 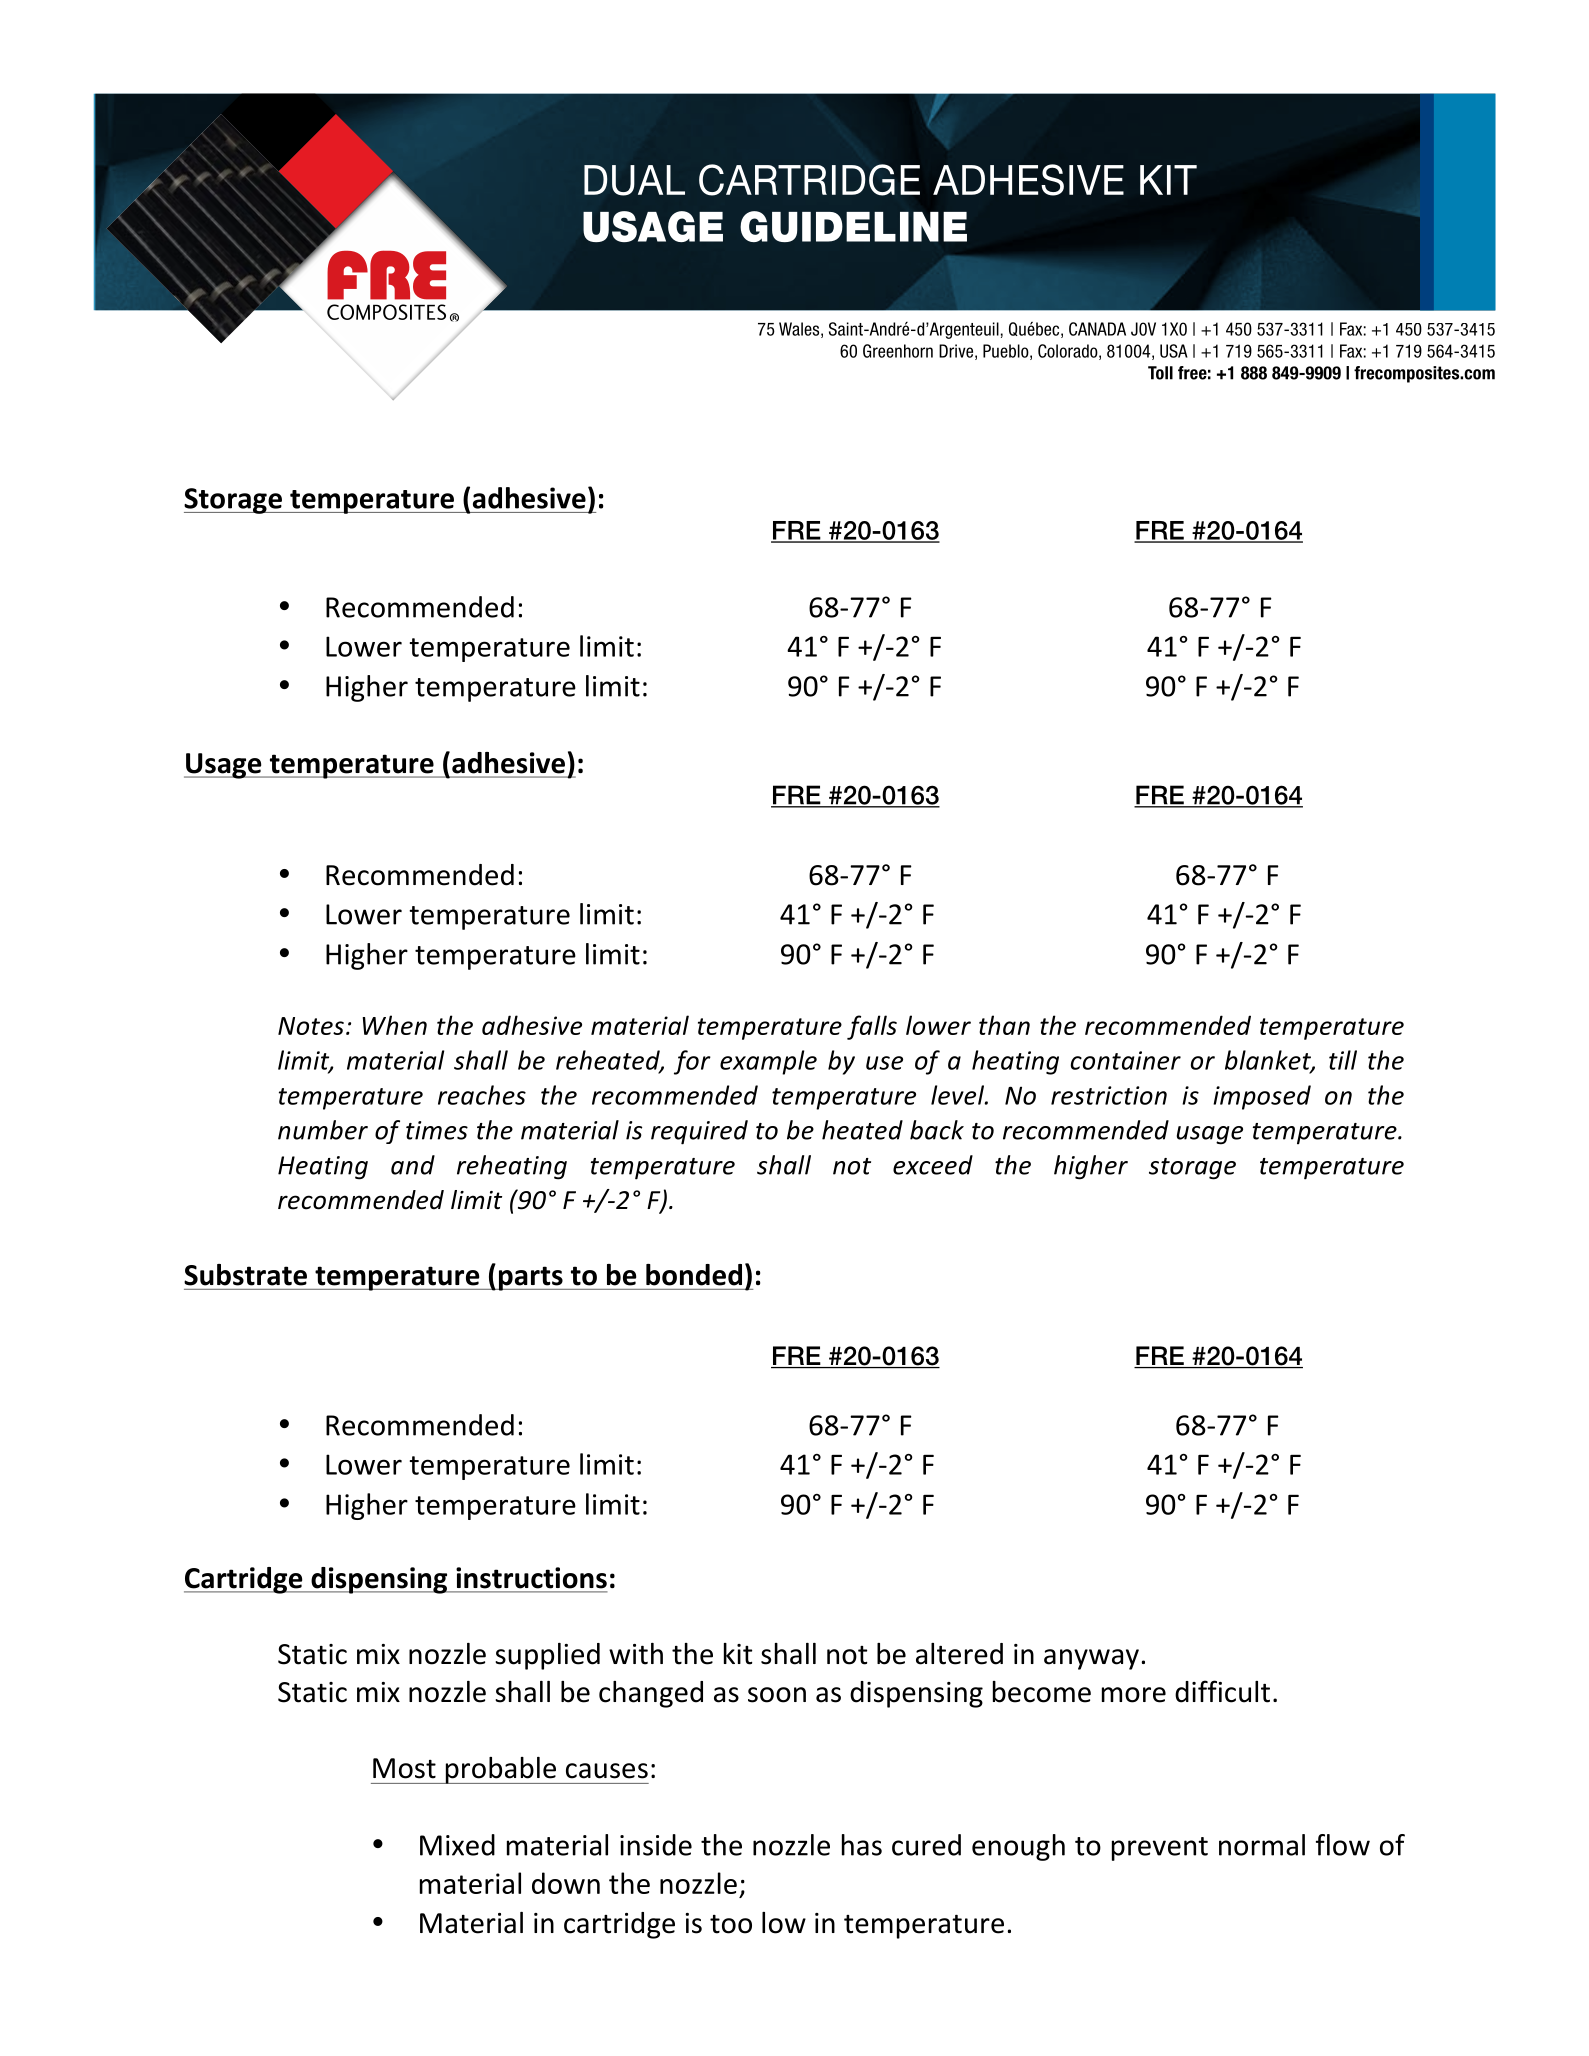 What do you see at coordinates (1097, 329) in the page?
I see `CANADA` at bounding box center [1097, 329].
